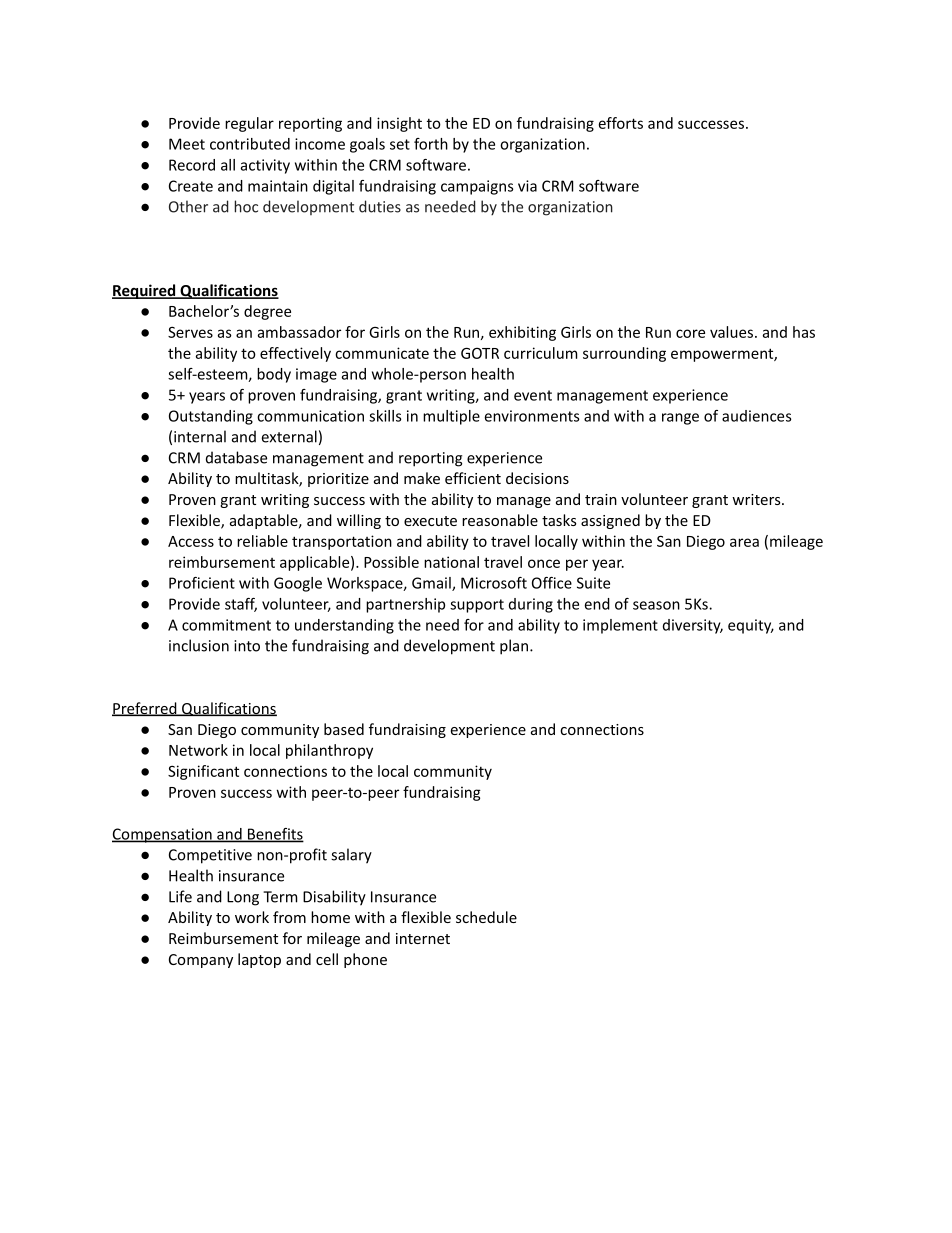 This screenshot has width=952, height=1233. Describe the element at coordinates (621, 123) in the screenshot. I see `efforts` at that location.
